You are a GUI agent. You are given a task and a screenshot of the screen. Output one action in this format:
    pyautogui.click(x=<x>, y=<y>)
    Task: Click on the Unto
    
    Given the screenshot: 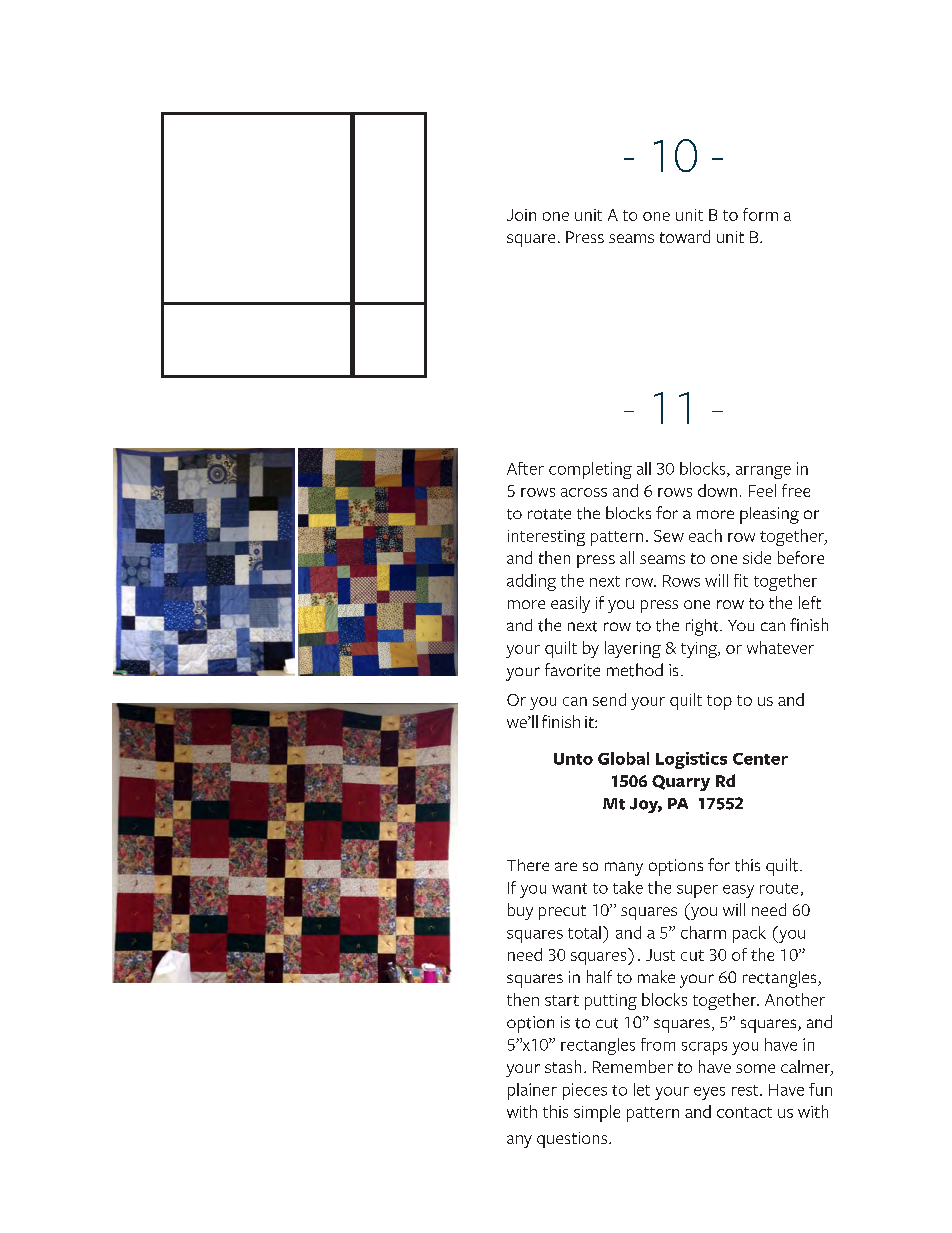 What is the action you would take?
    pyautogui.click(x=573, y=759)
